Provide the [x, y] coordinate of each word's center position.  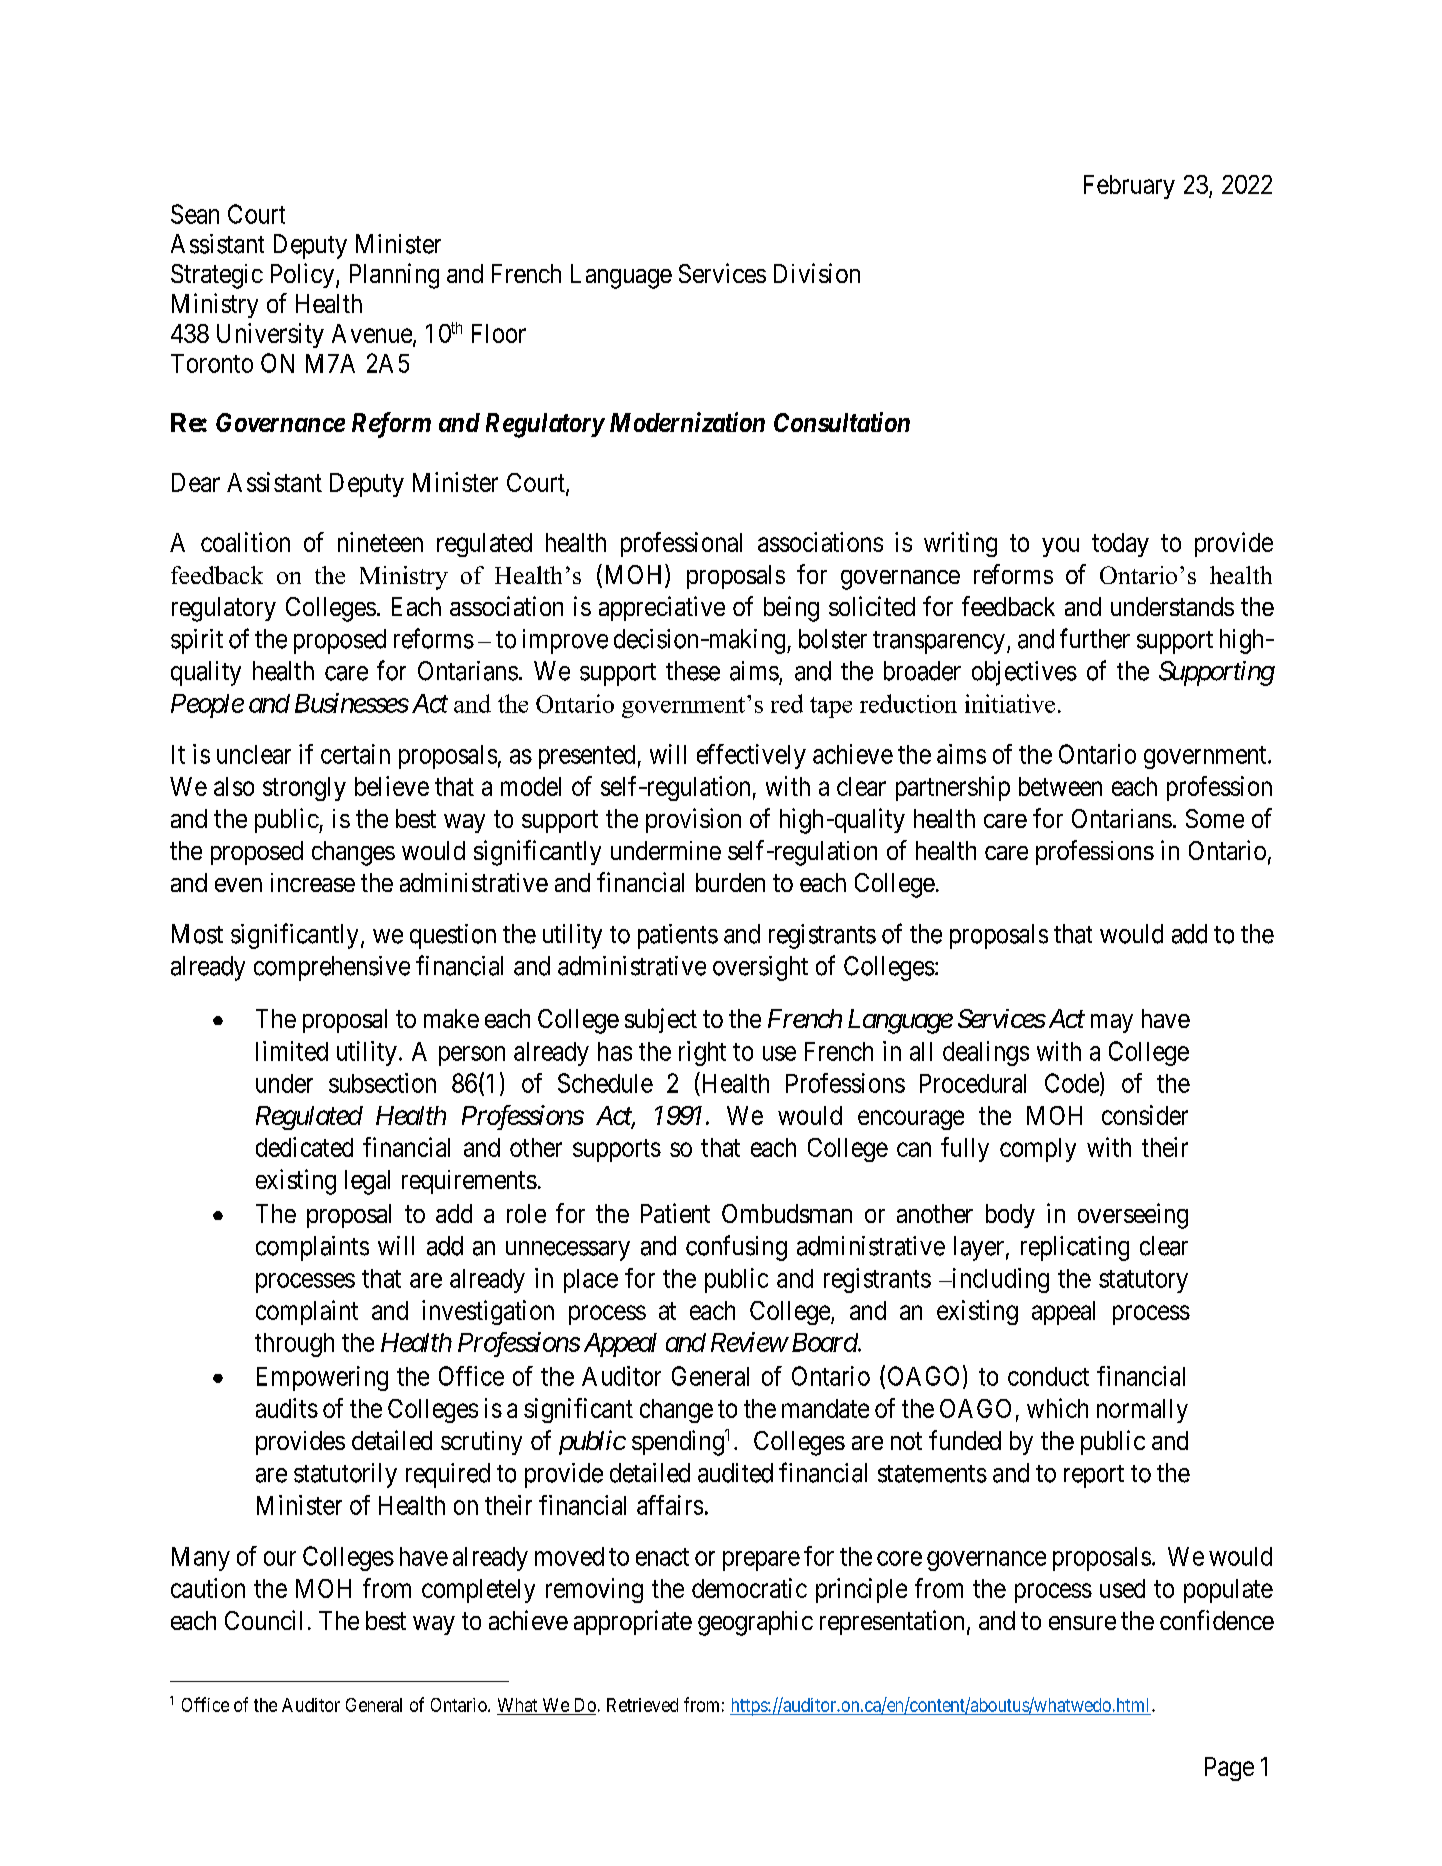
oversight [760, 968]
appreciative [662, 608]
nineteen [380, 542]
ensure [1082, 1623]
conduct [1048, 1376]
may [1112, 1023]
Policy [304, 275]
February [1129, 187]
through [294, 1345]
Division [817, 273]
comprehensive [332, 968]
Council [263, 1620]
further [1095, 638]
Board [823, 1342]
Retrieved [642, 1705]
